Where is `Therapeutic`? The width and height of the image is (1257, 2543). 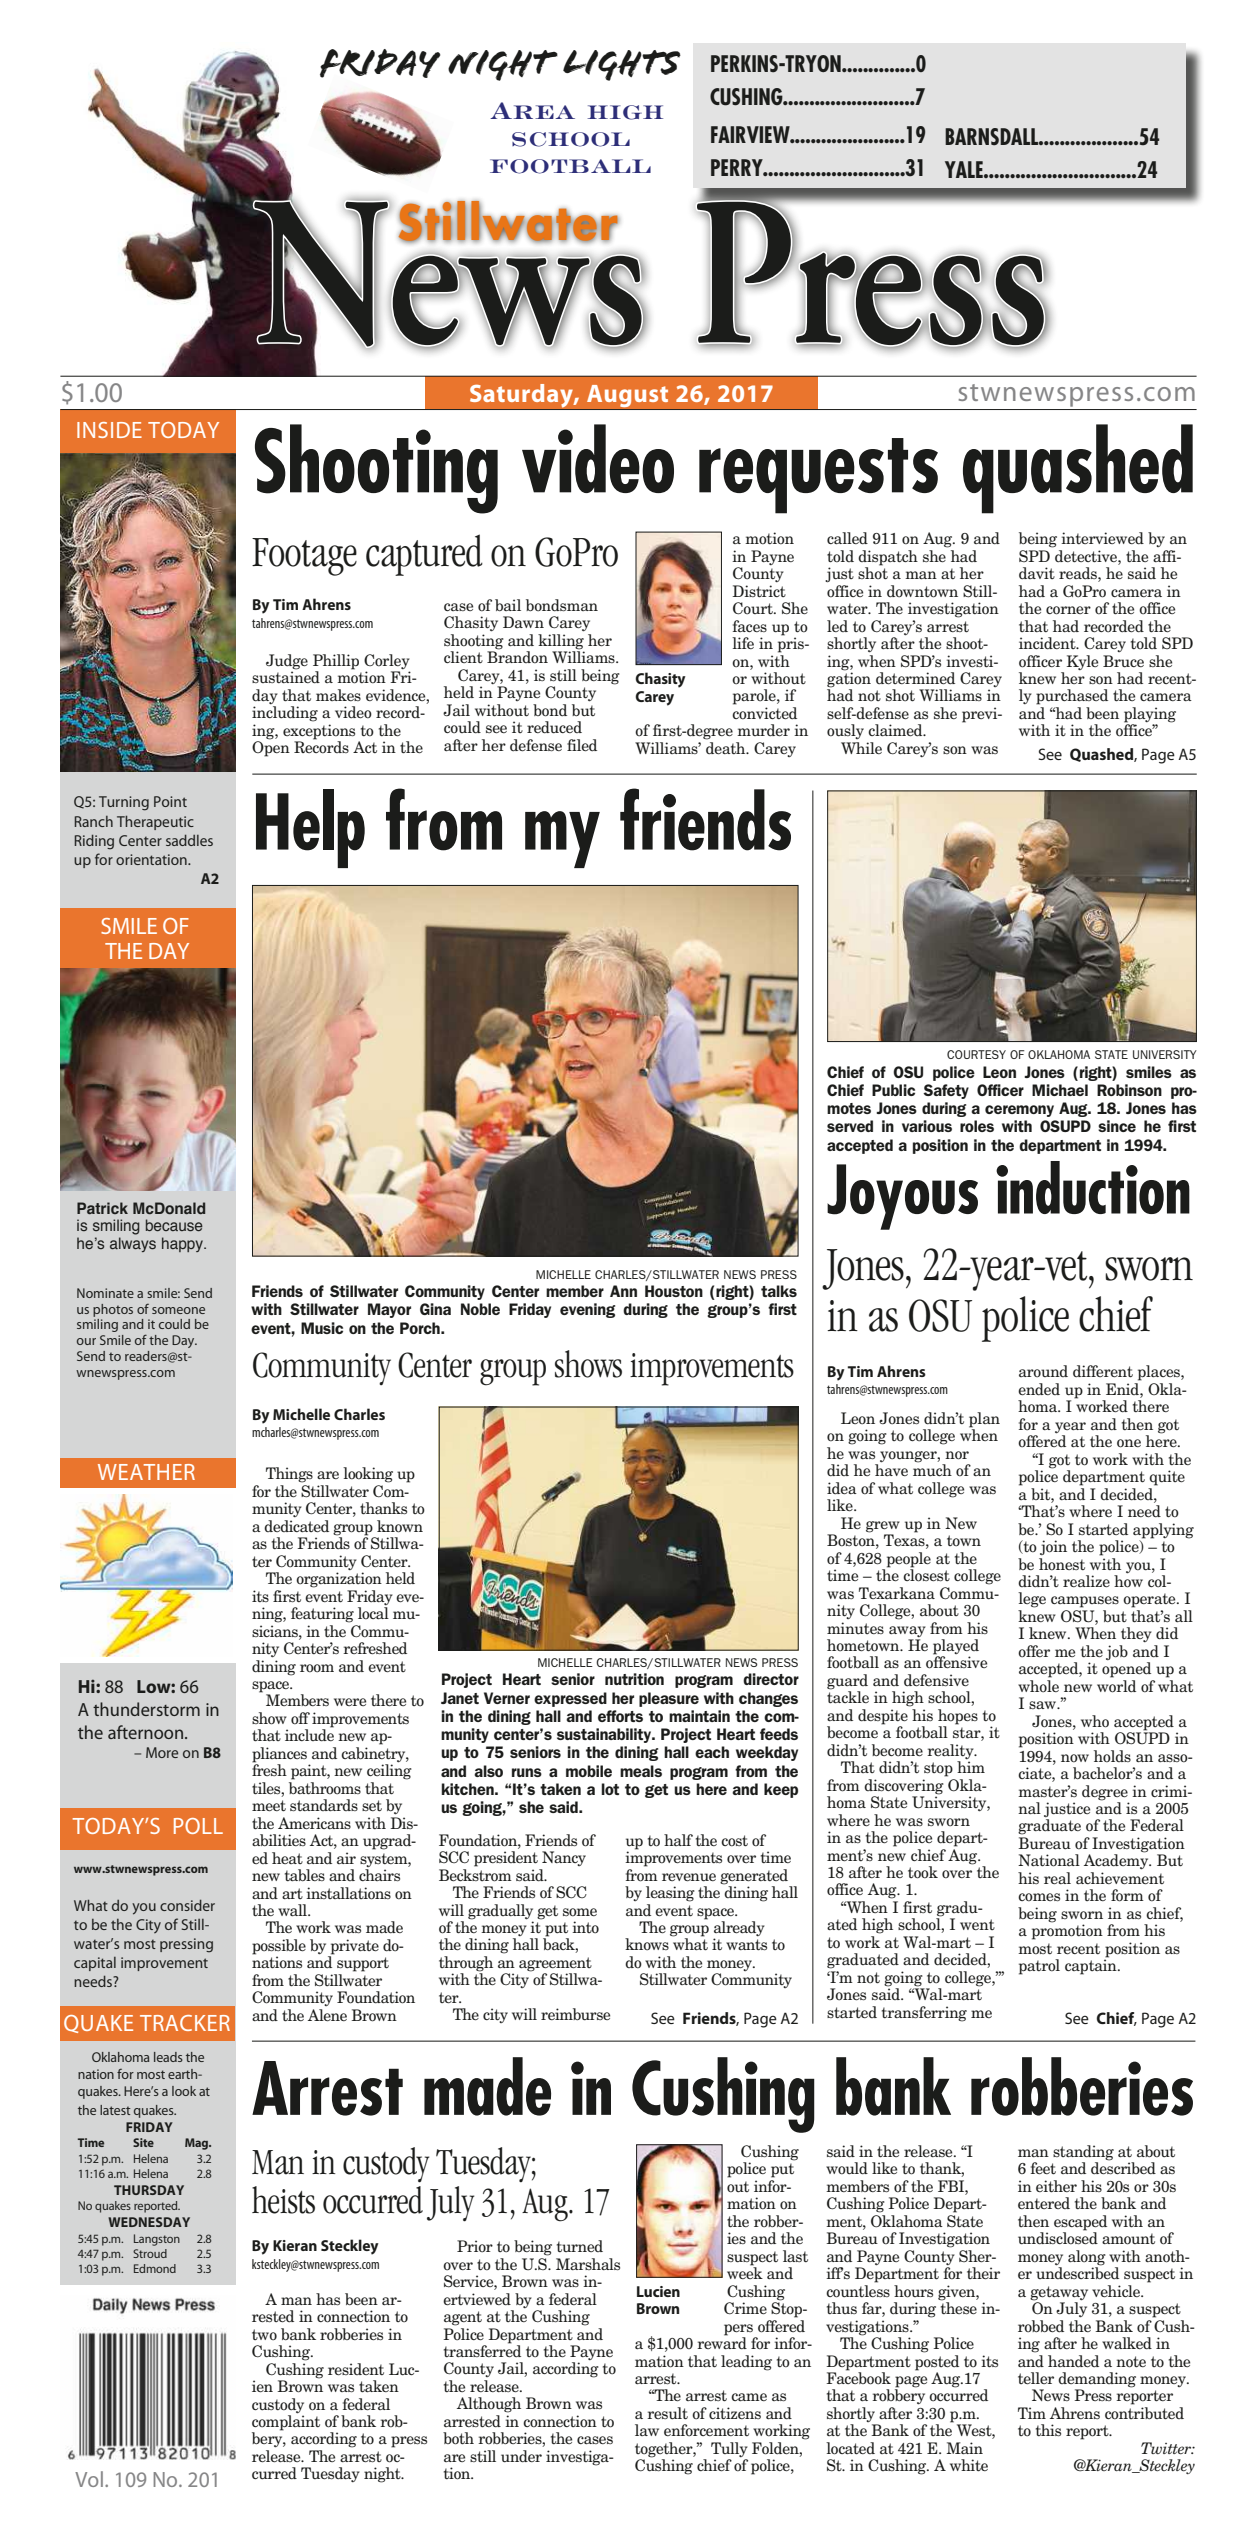
Therapeutic is located at coordinates (155, 822).
